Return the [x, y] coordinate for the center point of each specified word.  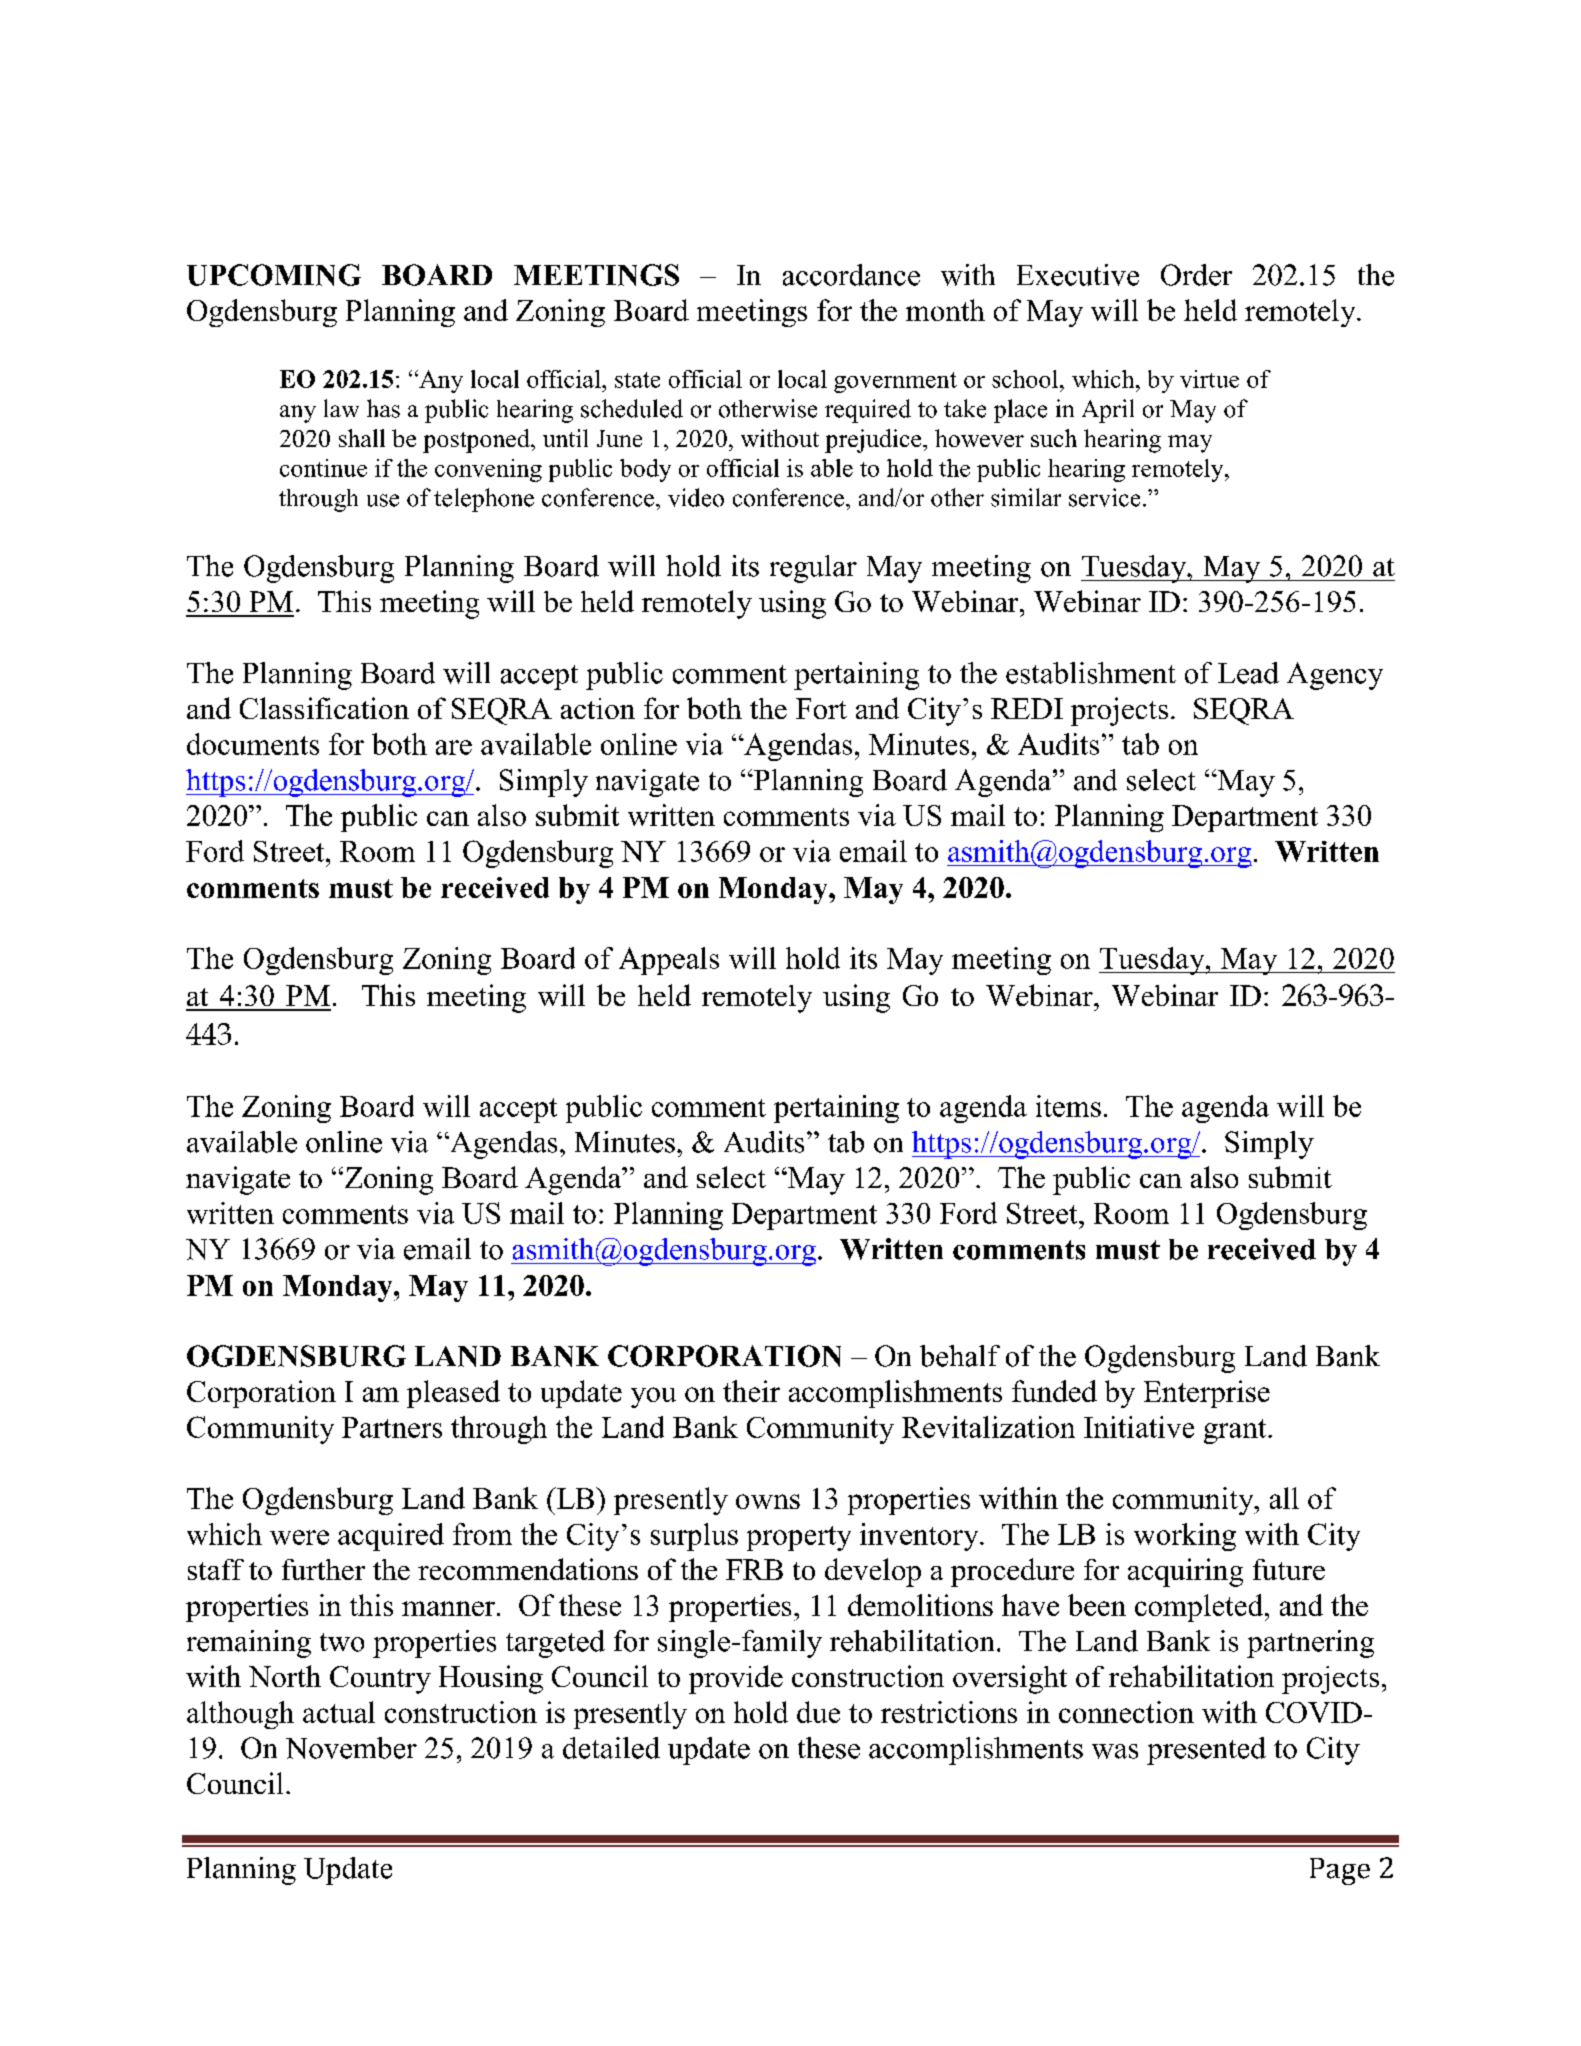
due [818, 1712]
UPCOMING [274, 275]
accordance [851, 275]
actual [339, 1712]
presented [1206, 1751]
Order [1196, 275]
